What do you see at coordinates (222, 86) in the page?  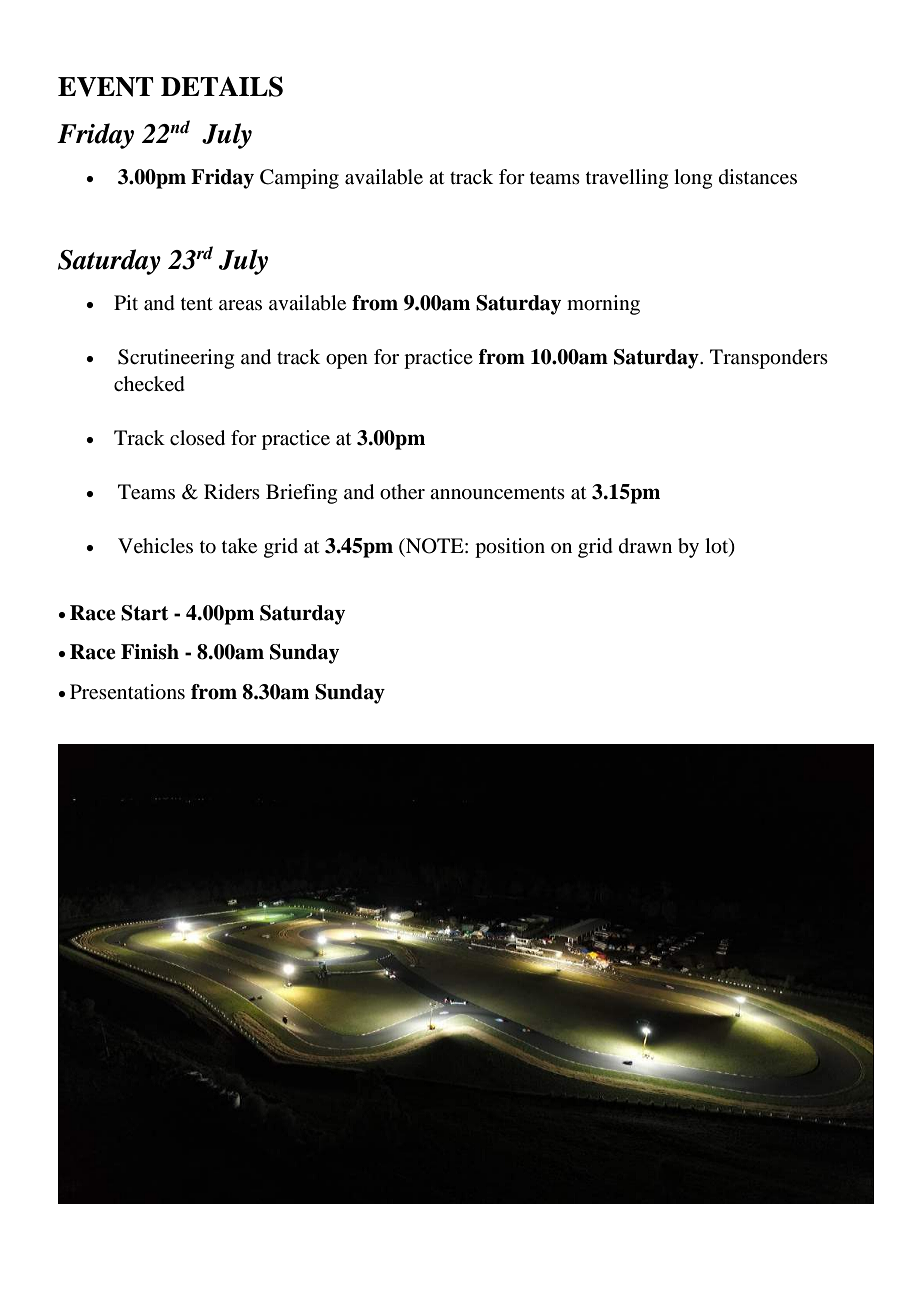 I see `DETAILS` at bounding box center [222, 86].
